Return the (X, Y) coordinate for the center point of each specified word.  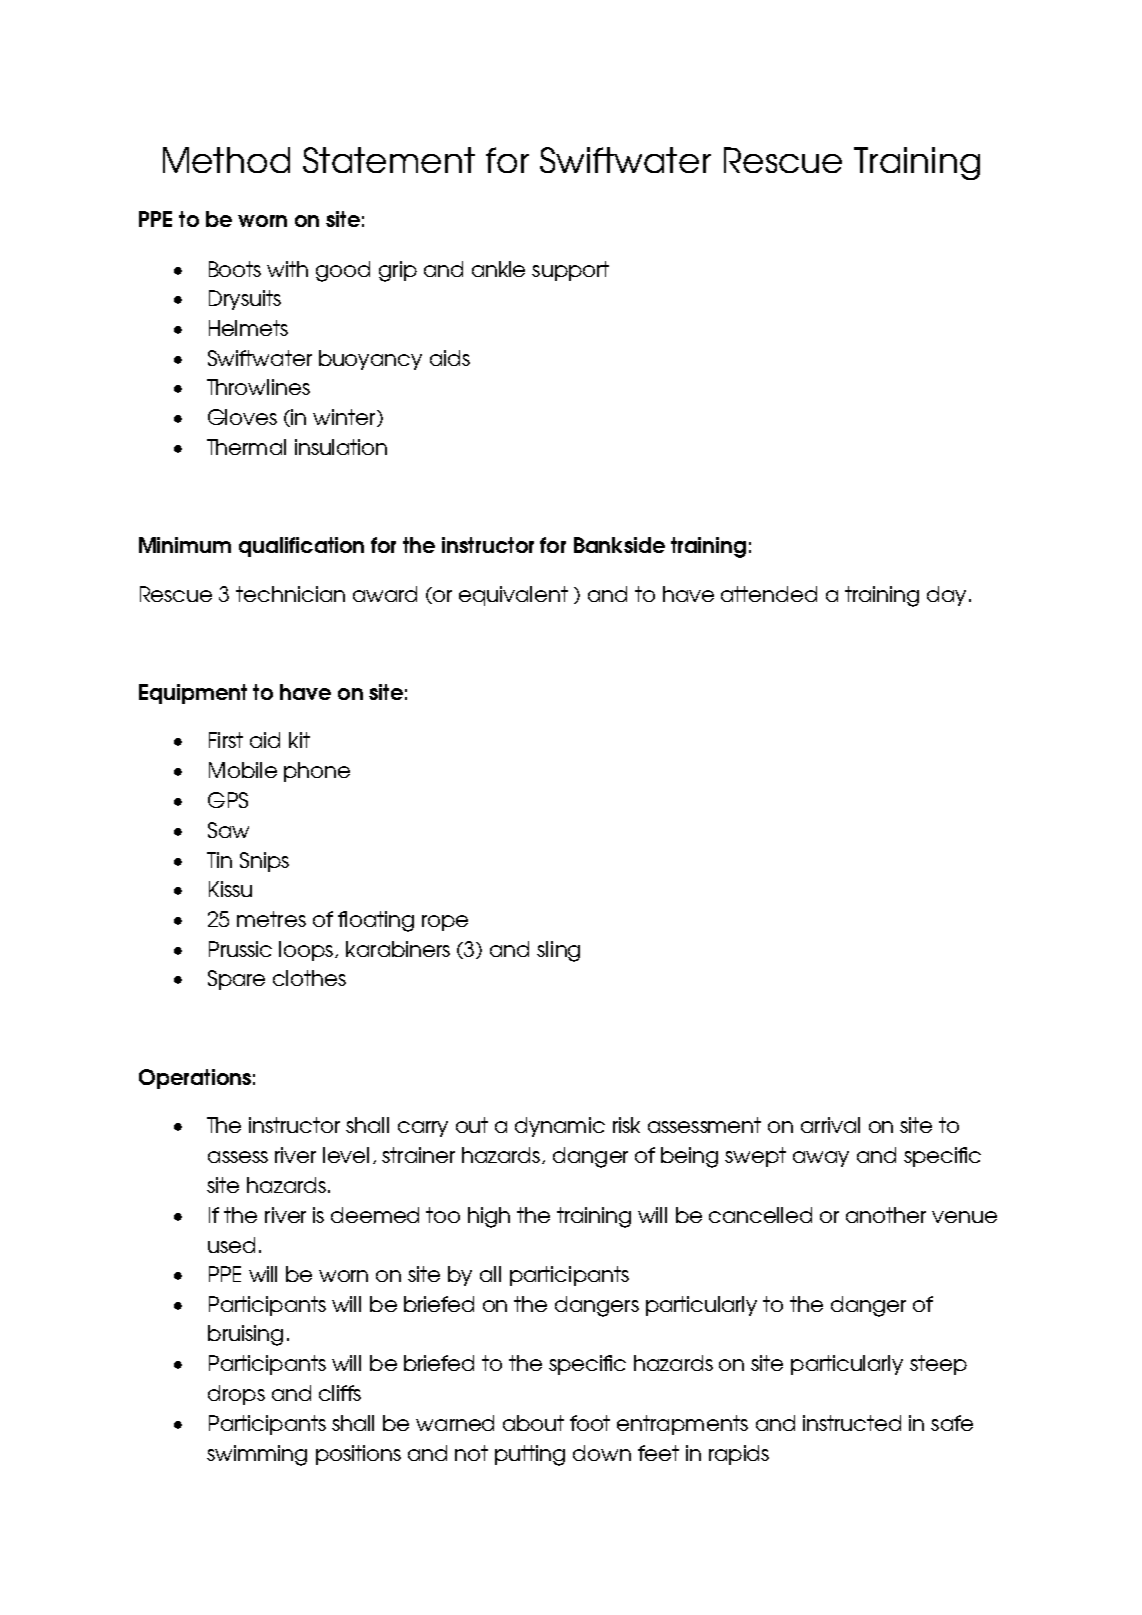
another (886, 1215)
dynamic (560, 1127)
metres (271, 919)
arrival (830, 1125)
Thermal (246, 447)
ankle (498, 269)
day (946, 596)
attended (769, 594)
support (570, 271)
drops (236, 1395)
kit (299, 740)
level (346, 1155)
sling (558, 951)
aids (450, 358)
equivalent (513, 596)
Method (226, 160)
